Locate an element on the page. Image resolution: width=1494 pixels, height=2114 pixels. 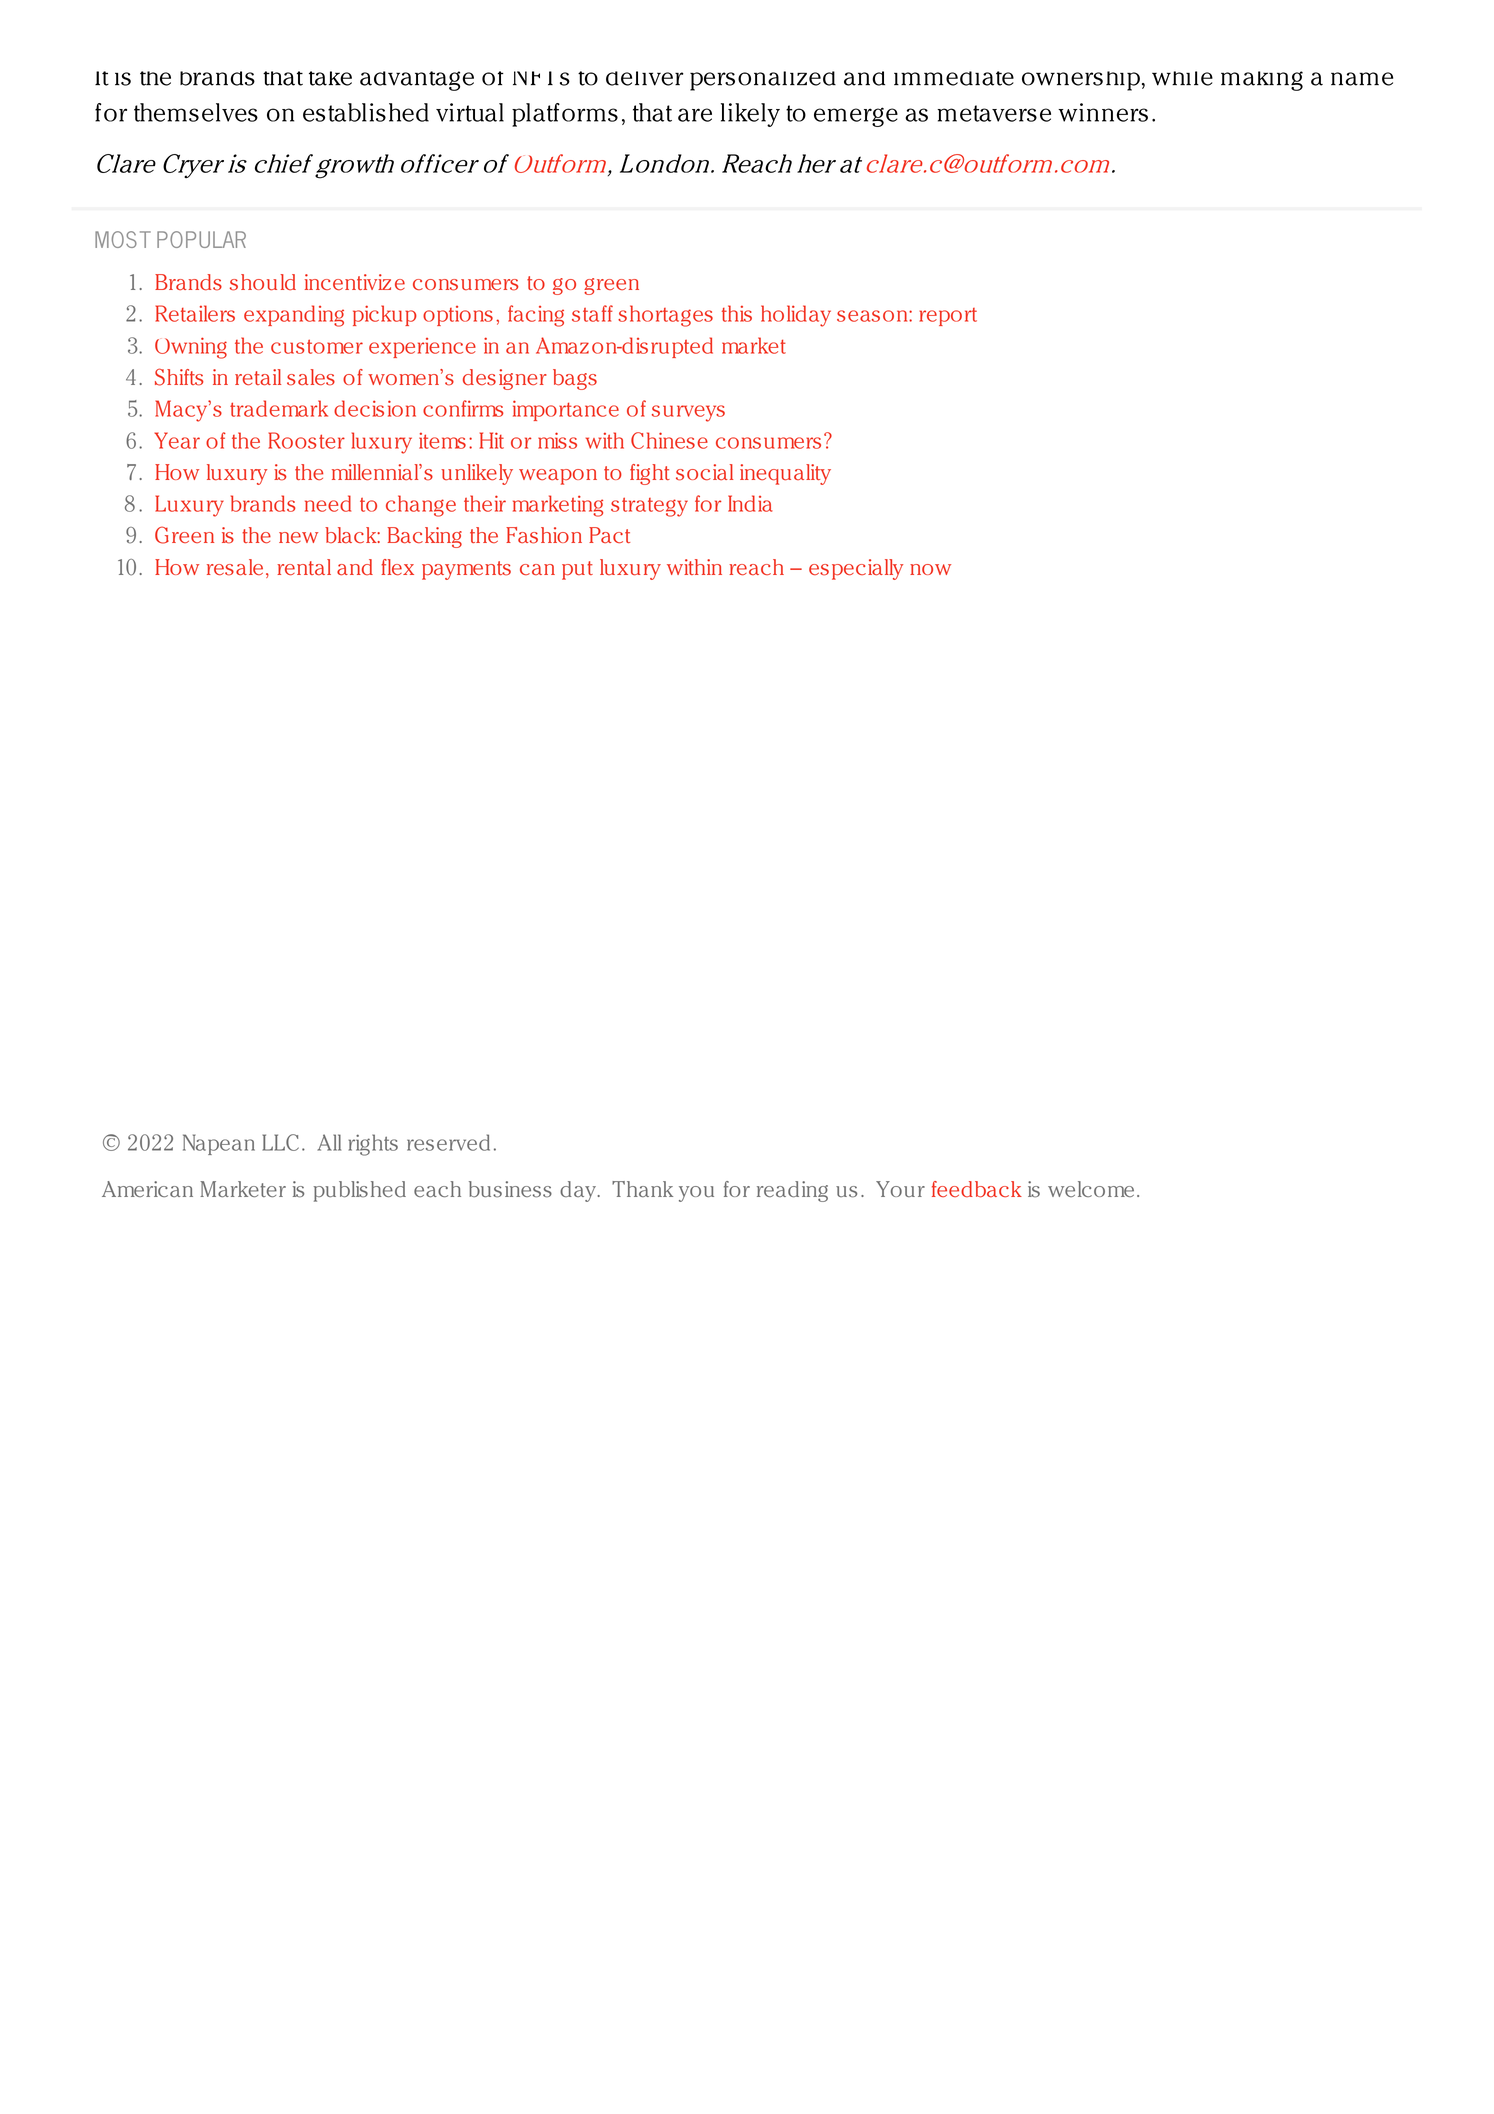
rental is located at coordinates (304, 567).
